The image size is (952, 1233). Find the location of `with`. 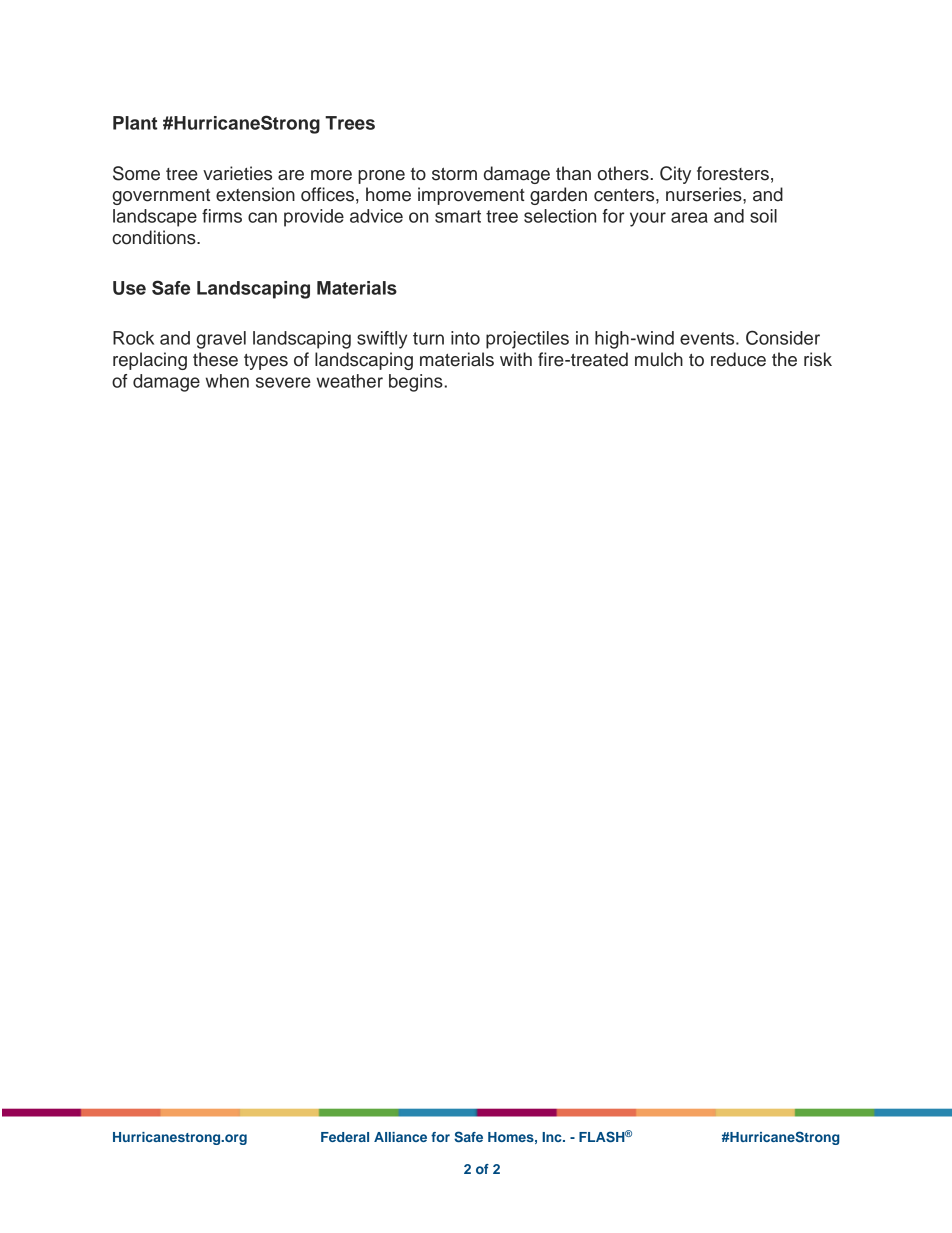

with is located at coordinates (516, 359).
